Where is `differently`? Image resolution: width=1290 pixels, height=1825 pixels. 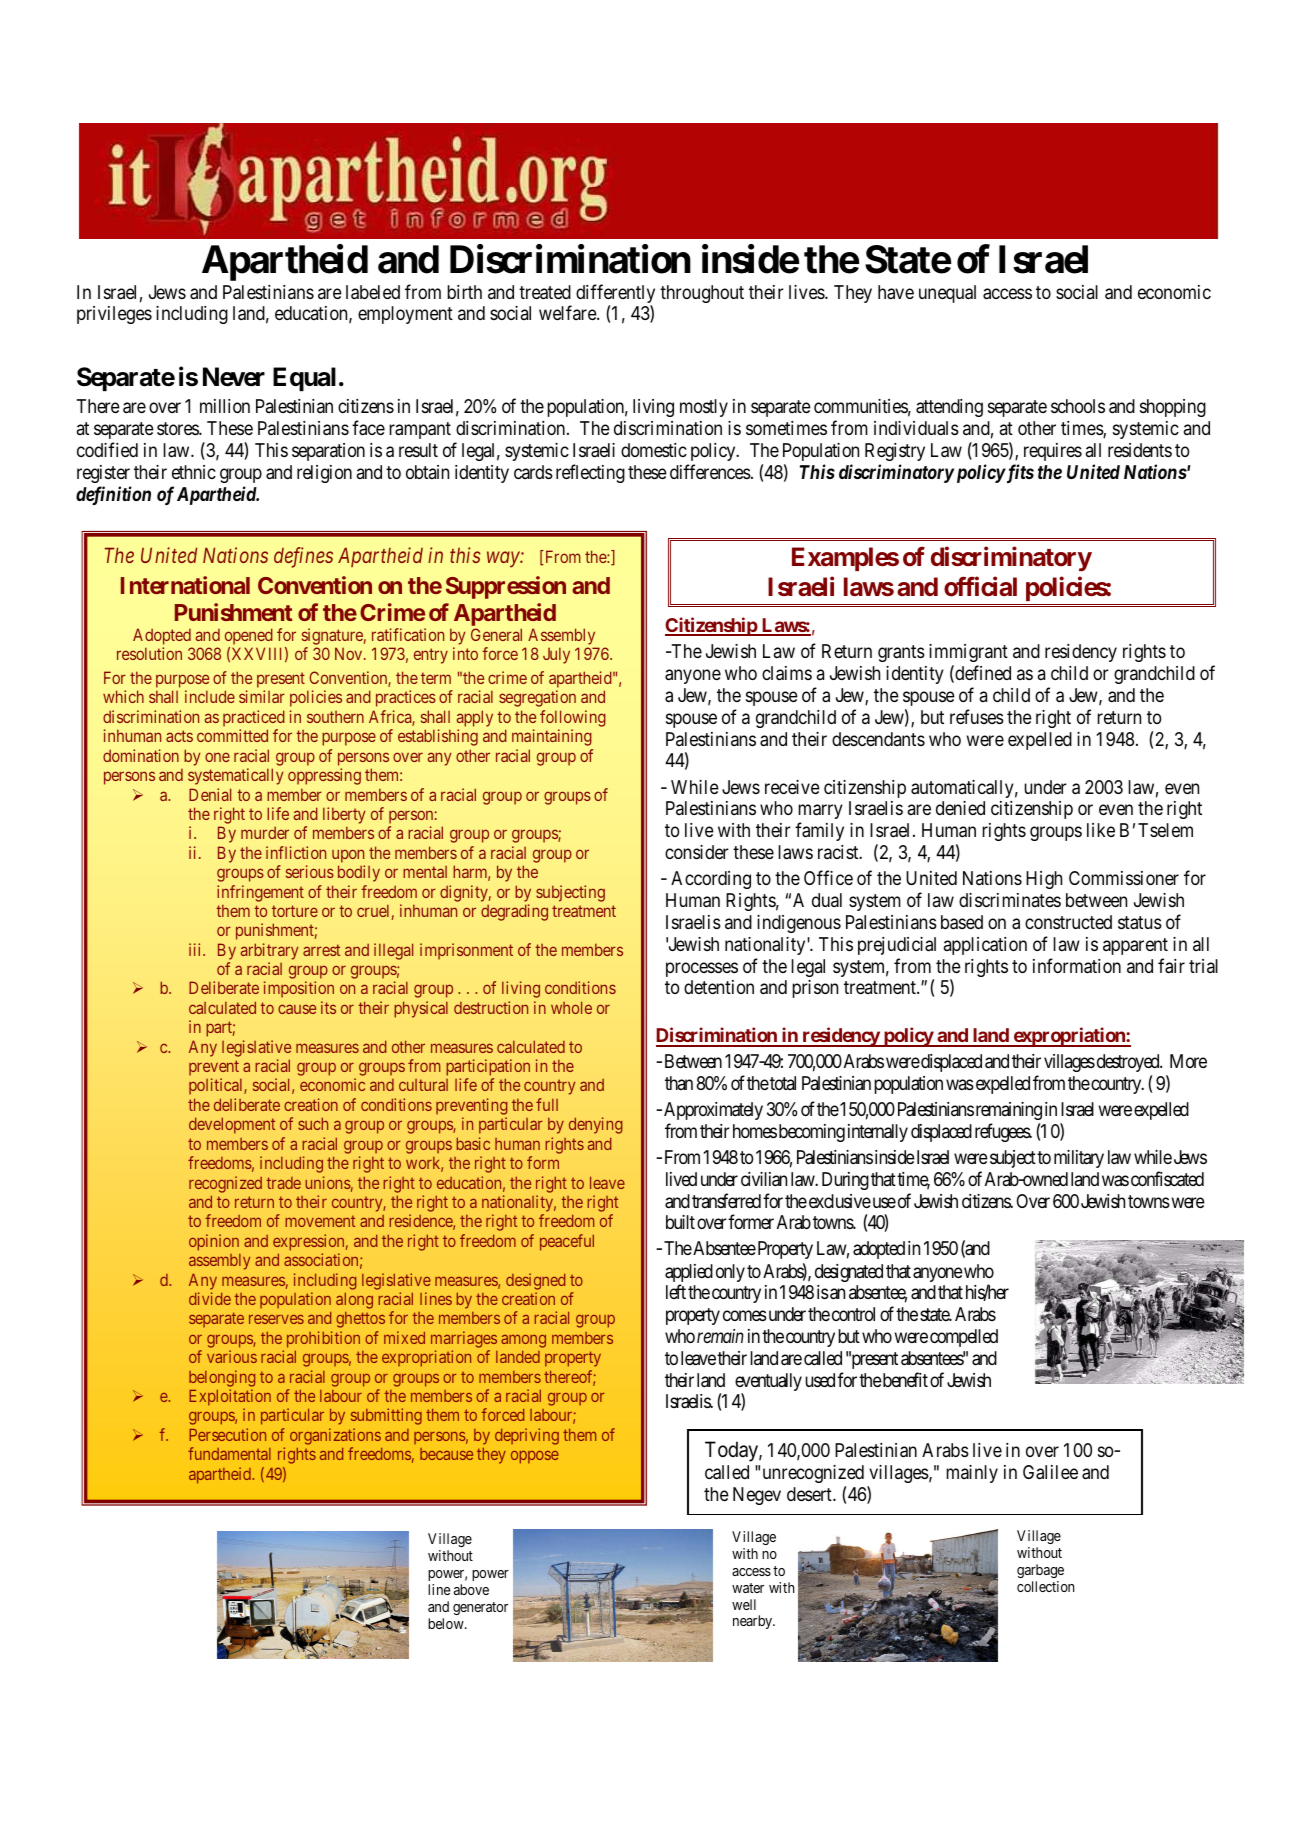
differently is located at coordinates (615, 295).
